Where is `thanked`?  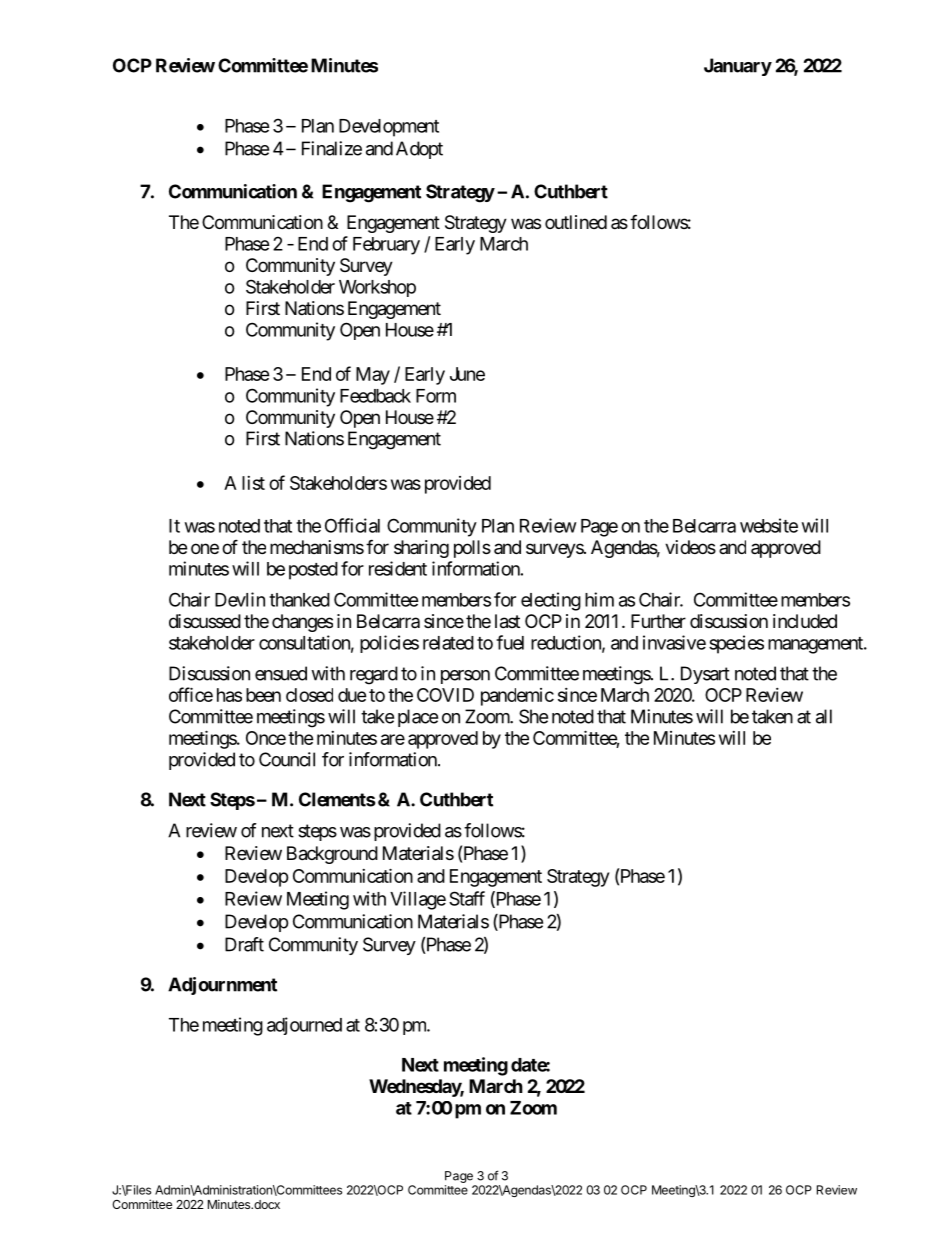
thanked is located at coordinates (299, 600).
